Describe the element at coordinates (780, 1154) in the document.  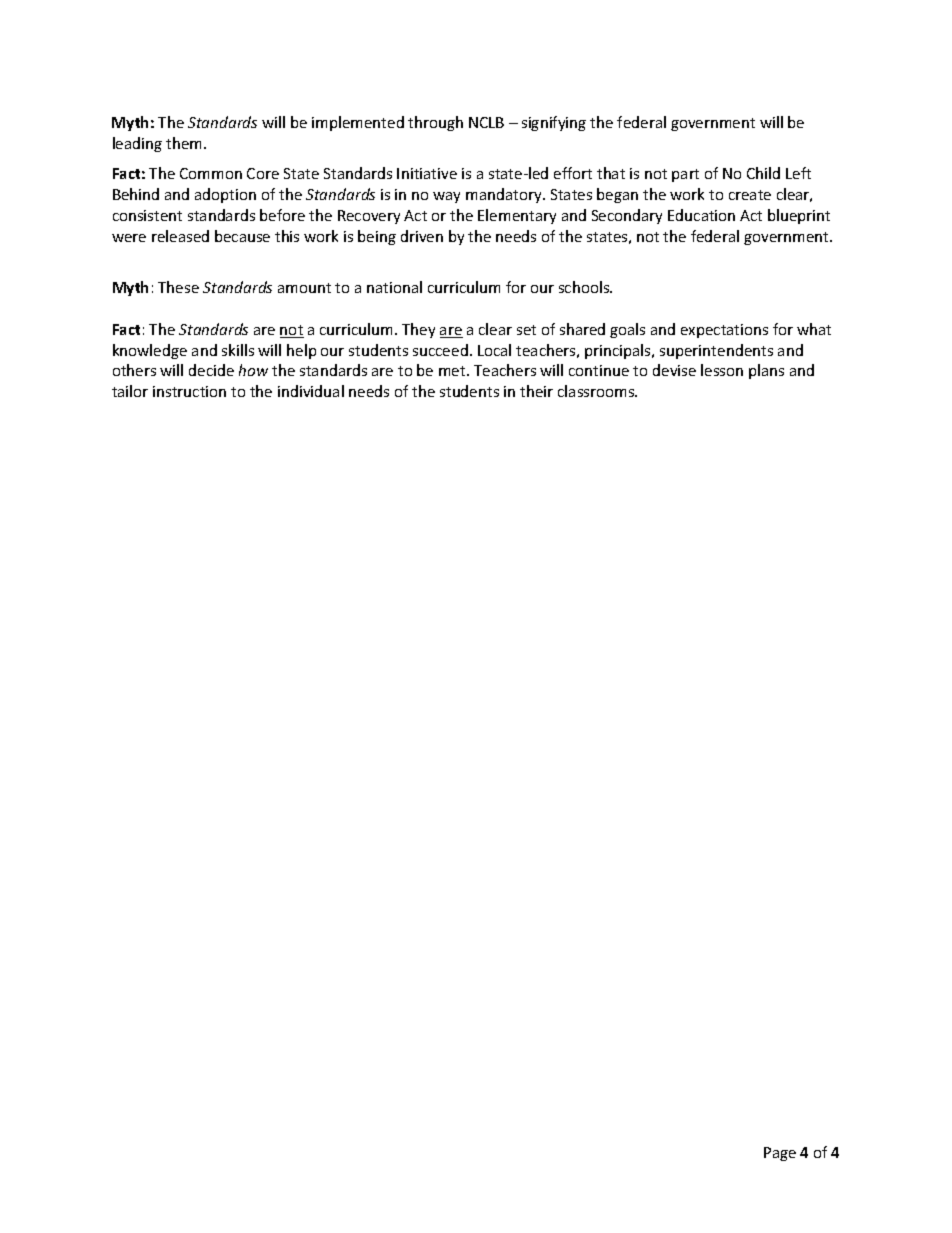
I see `Page` at that location.
